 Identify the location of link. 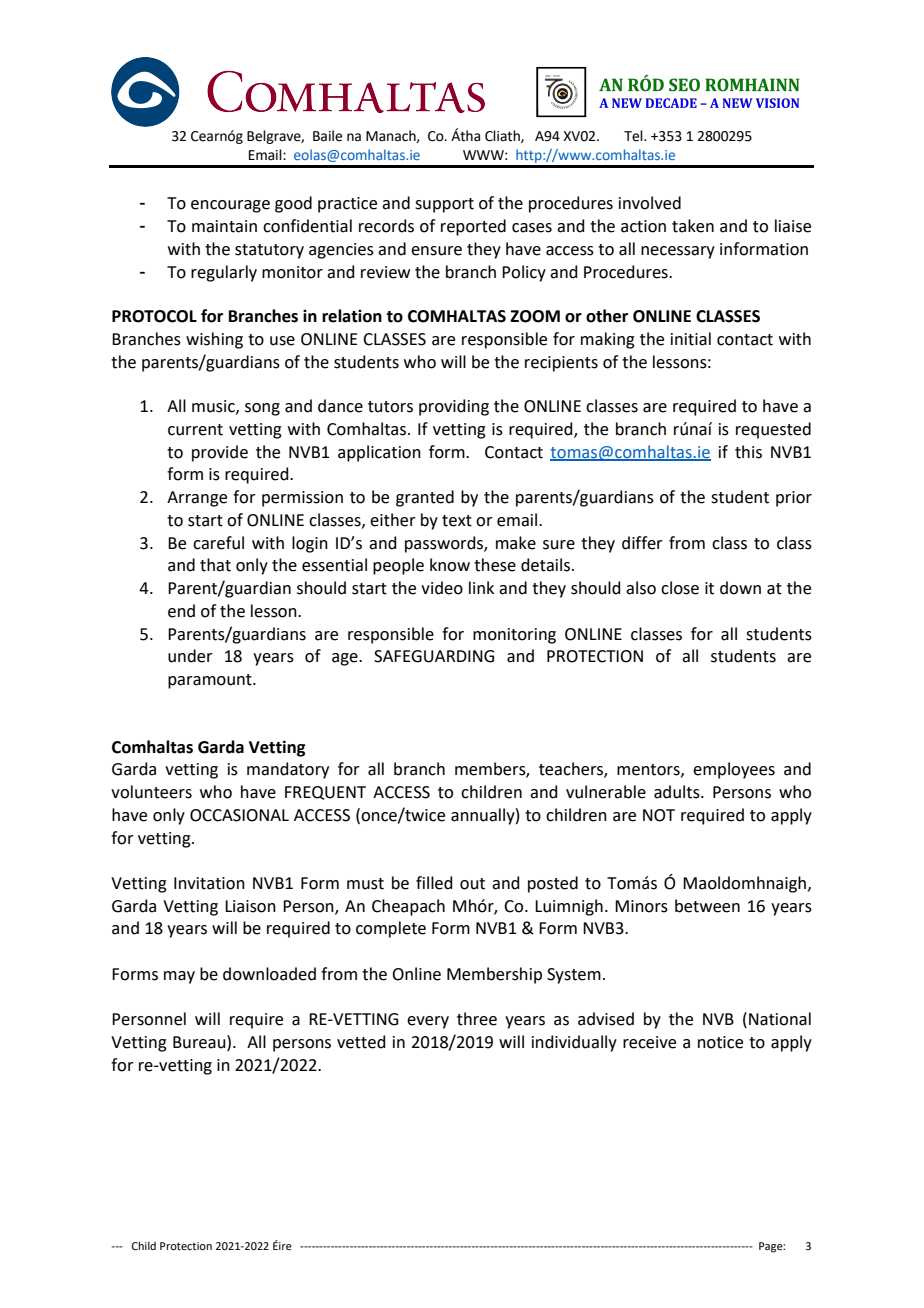
(481, 587).
